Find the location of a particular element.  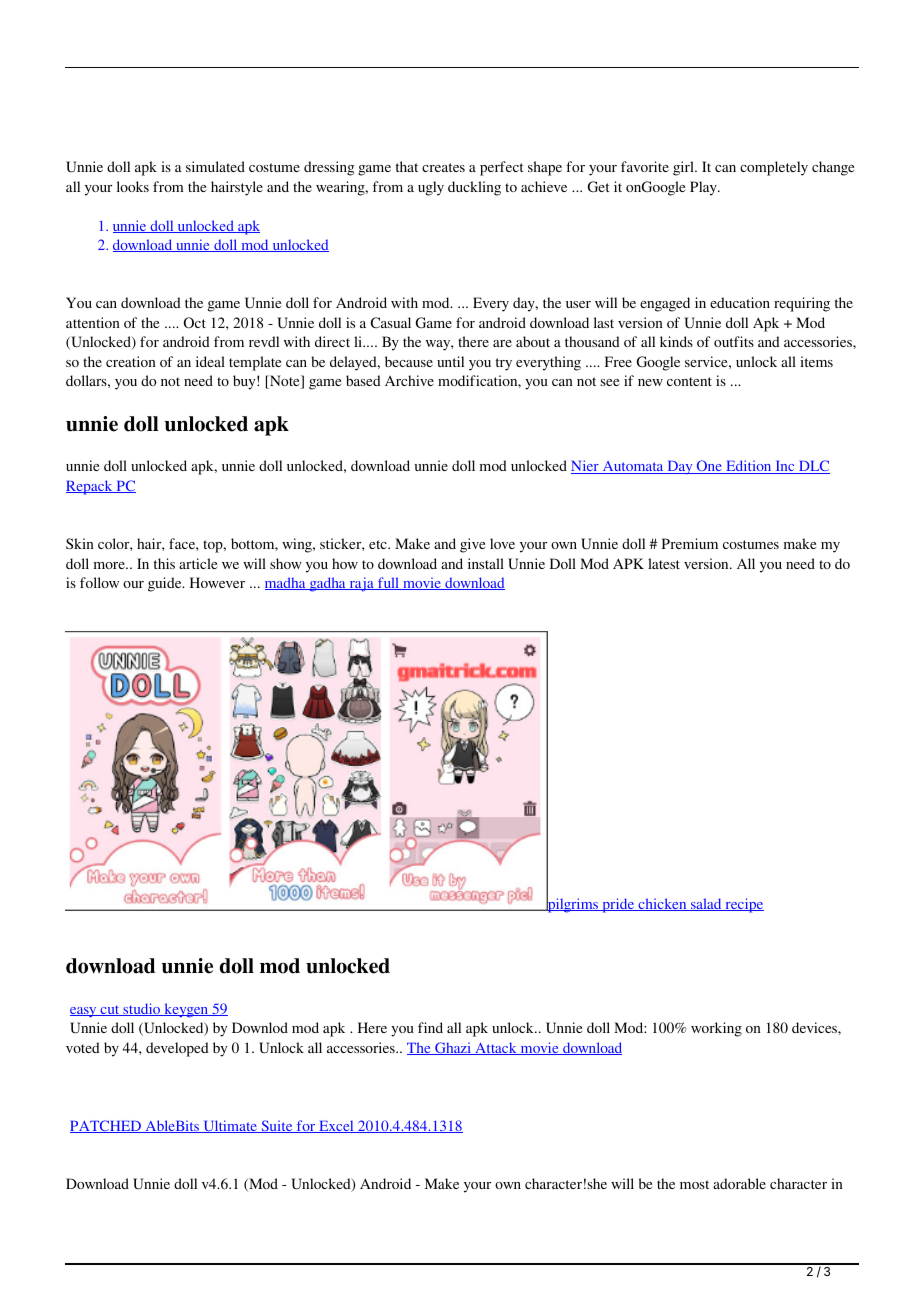

recipe is located at coordinates (743, 905).
